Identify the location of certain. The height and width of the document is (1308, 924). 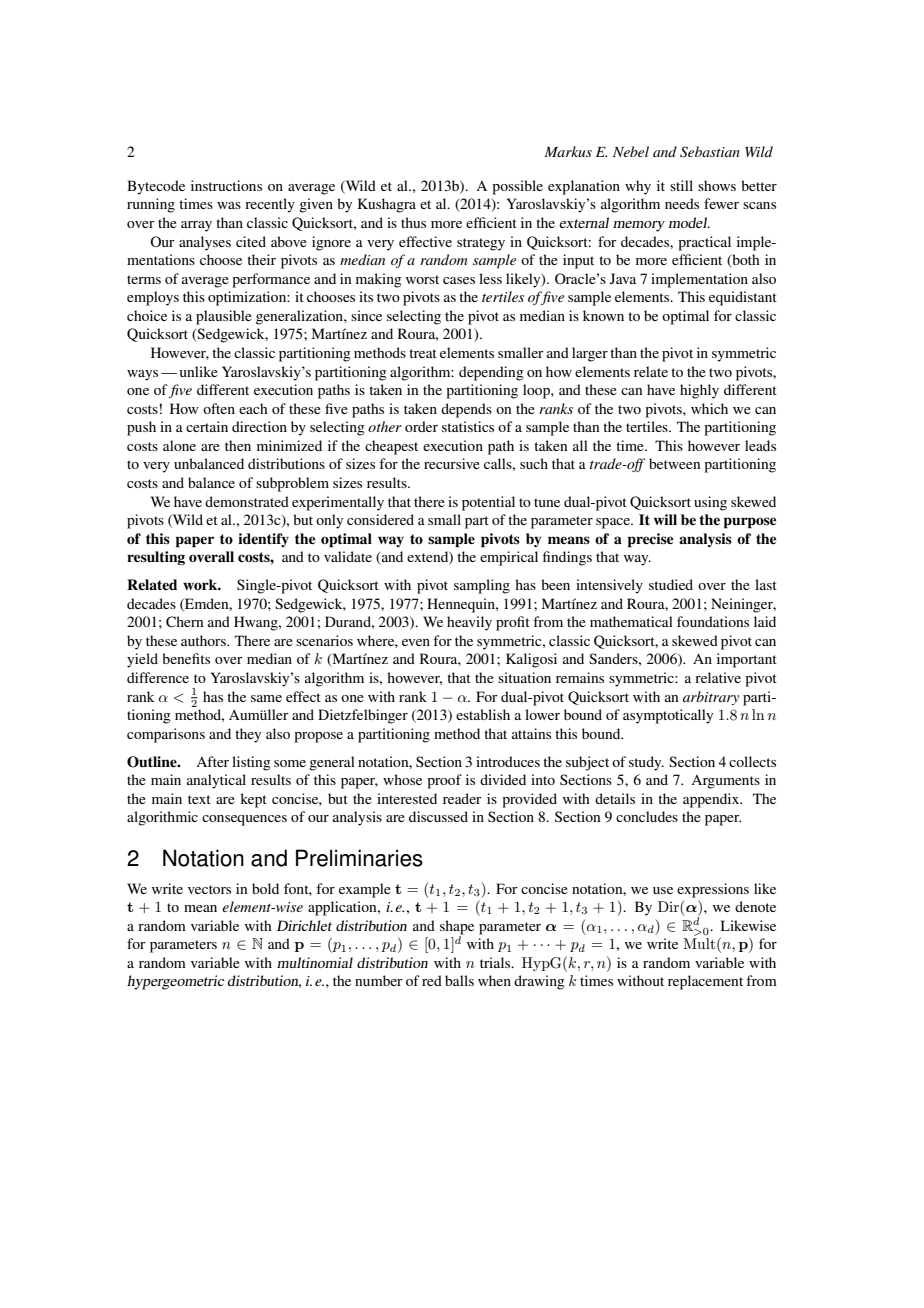
(207, 426).
